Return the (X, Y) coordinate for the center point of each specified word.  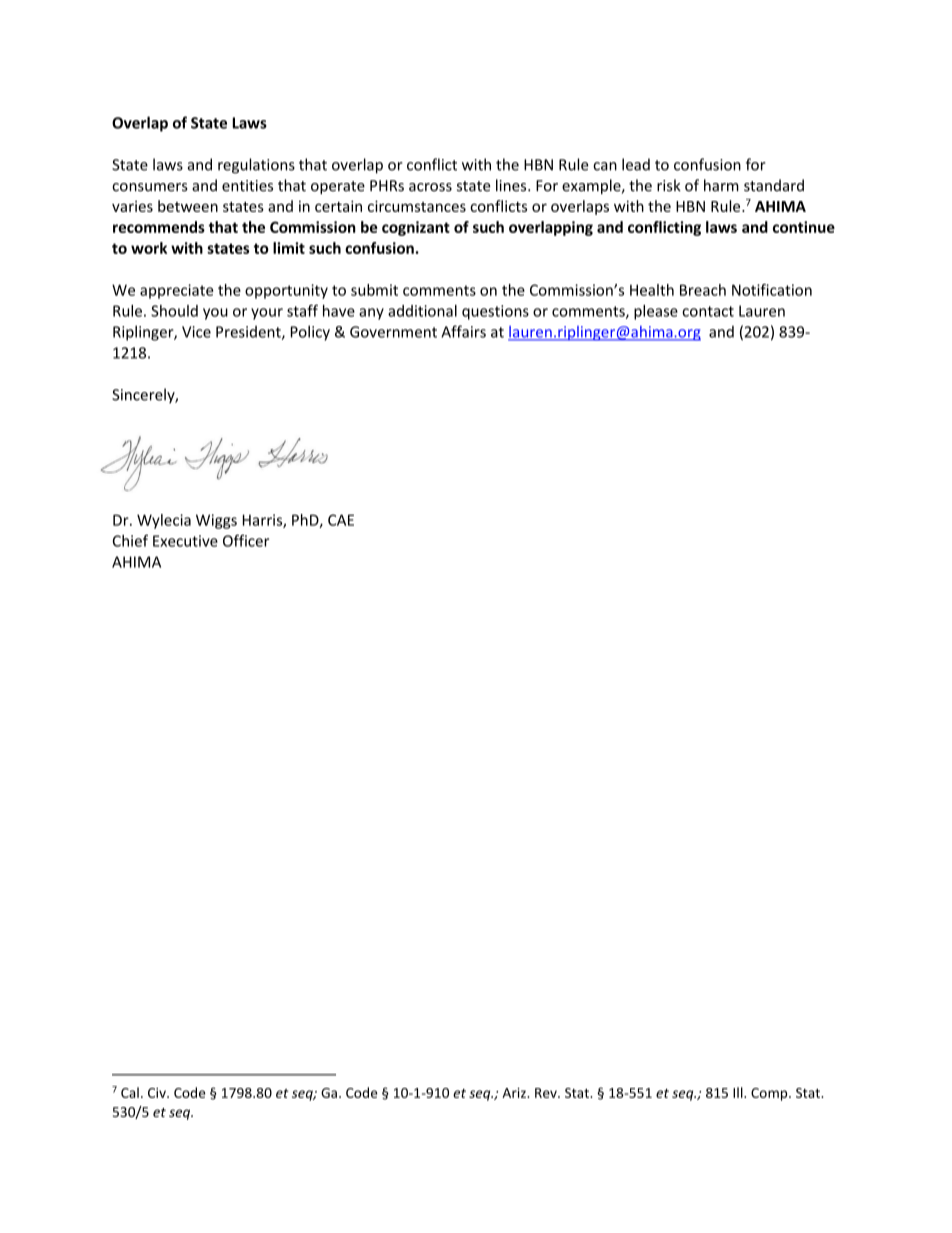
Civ (158, 1093)
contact (708, 311)
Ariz (515, 1093)
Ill (739, 1092)
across (430, 187)
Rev (547, 1093)
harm (721, 185)
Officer (246, 540)
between (188, 206)
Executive (185, 541)
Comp (770, 1094)
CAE (341, 520)
